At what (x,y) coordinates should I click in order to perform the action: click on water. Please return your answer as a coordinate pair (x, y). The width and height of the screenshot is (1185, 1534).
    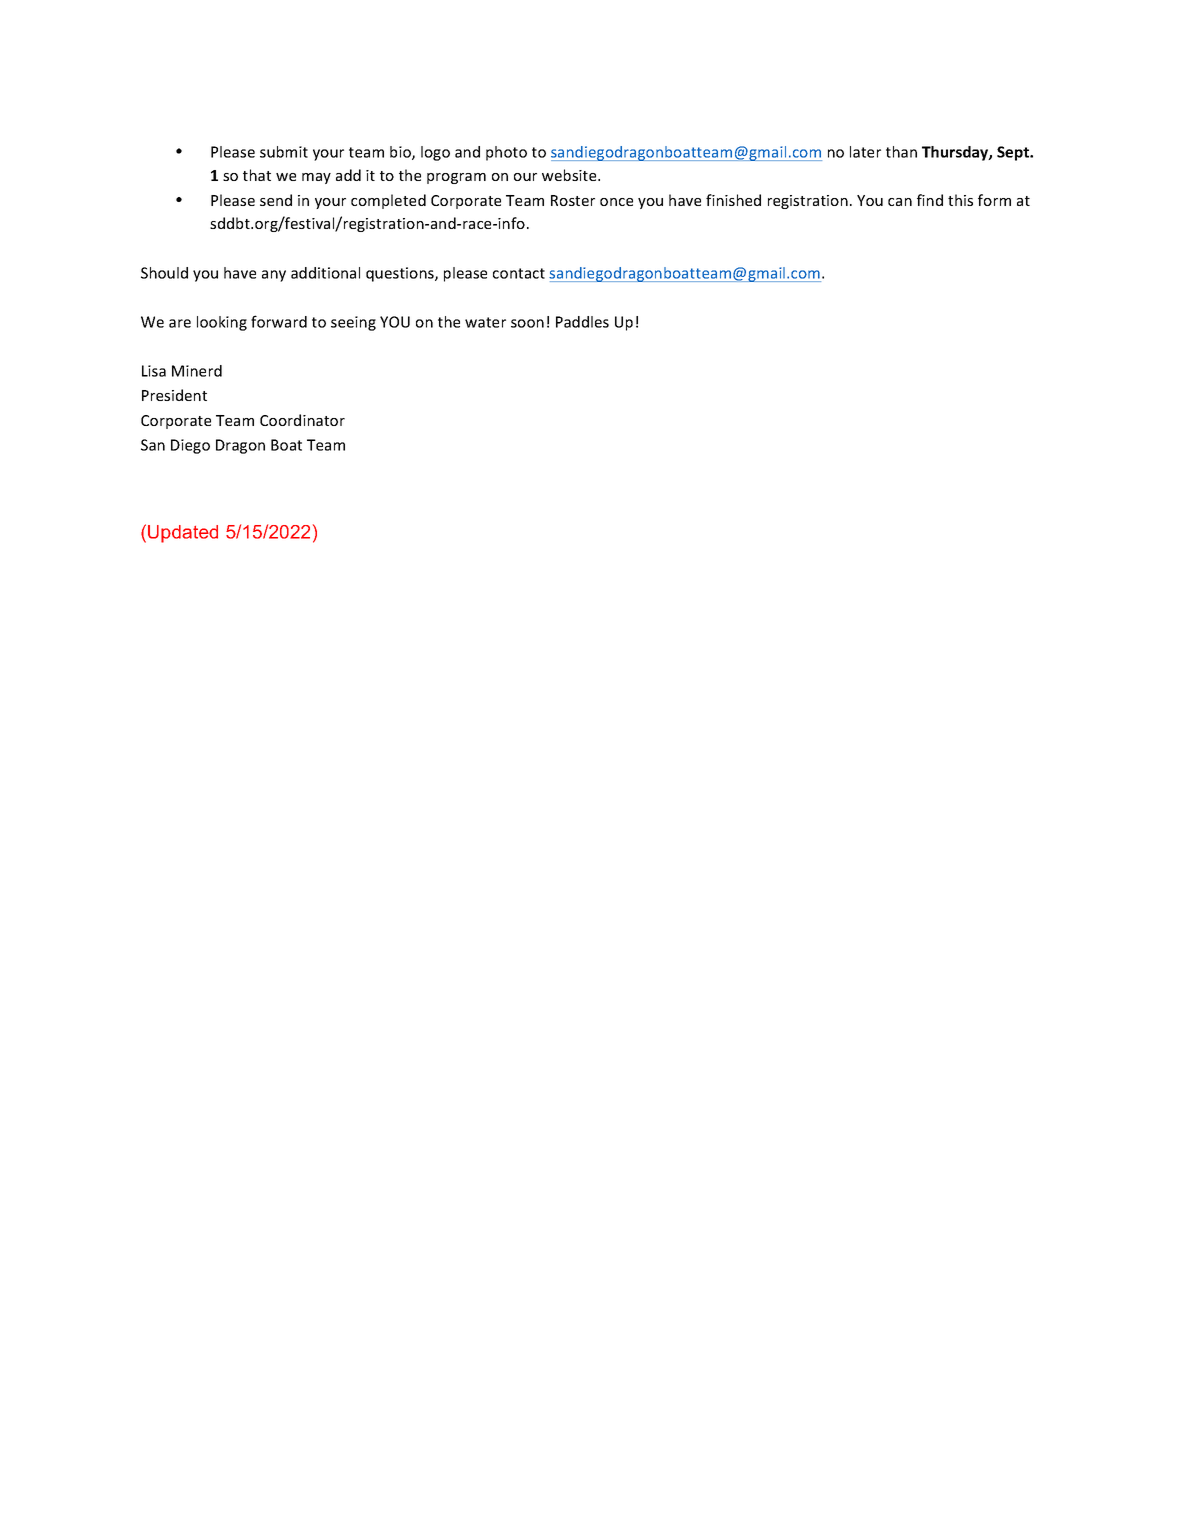
    Looking at the image, I should click on (485, 322).
